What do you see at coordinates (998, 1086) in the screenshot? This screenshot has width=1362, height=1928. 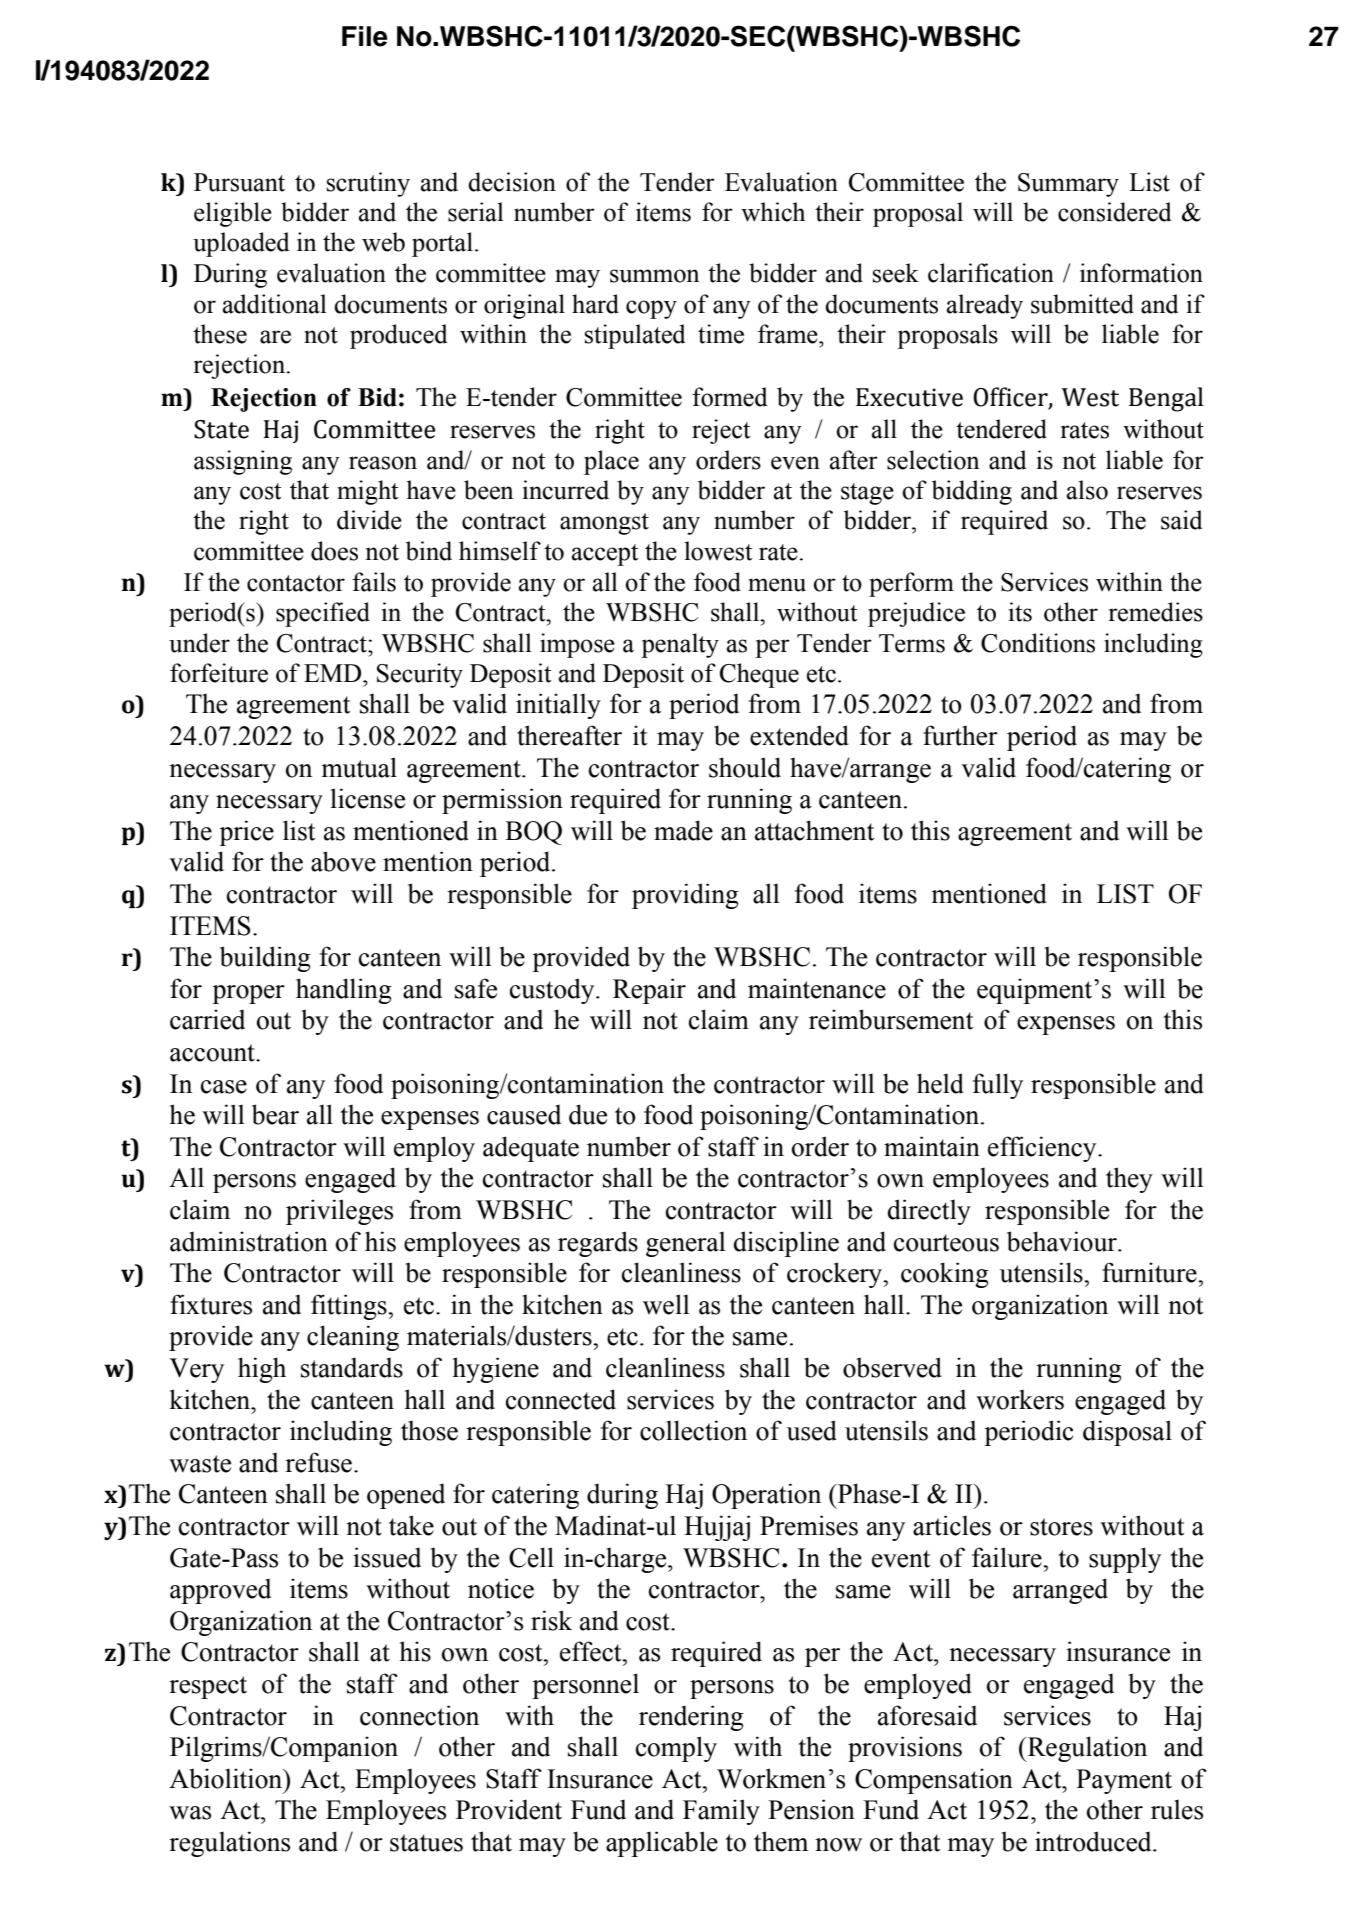 I see `fully` at bounding box center [998, 1086].
